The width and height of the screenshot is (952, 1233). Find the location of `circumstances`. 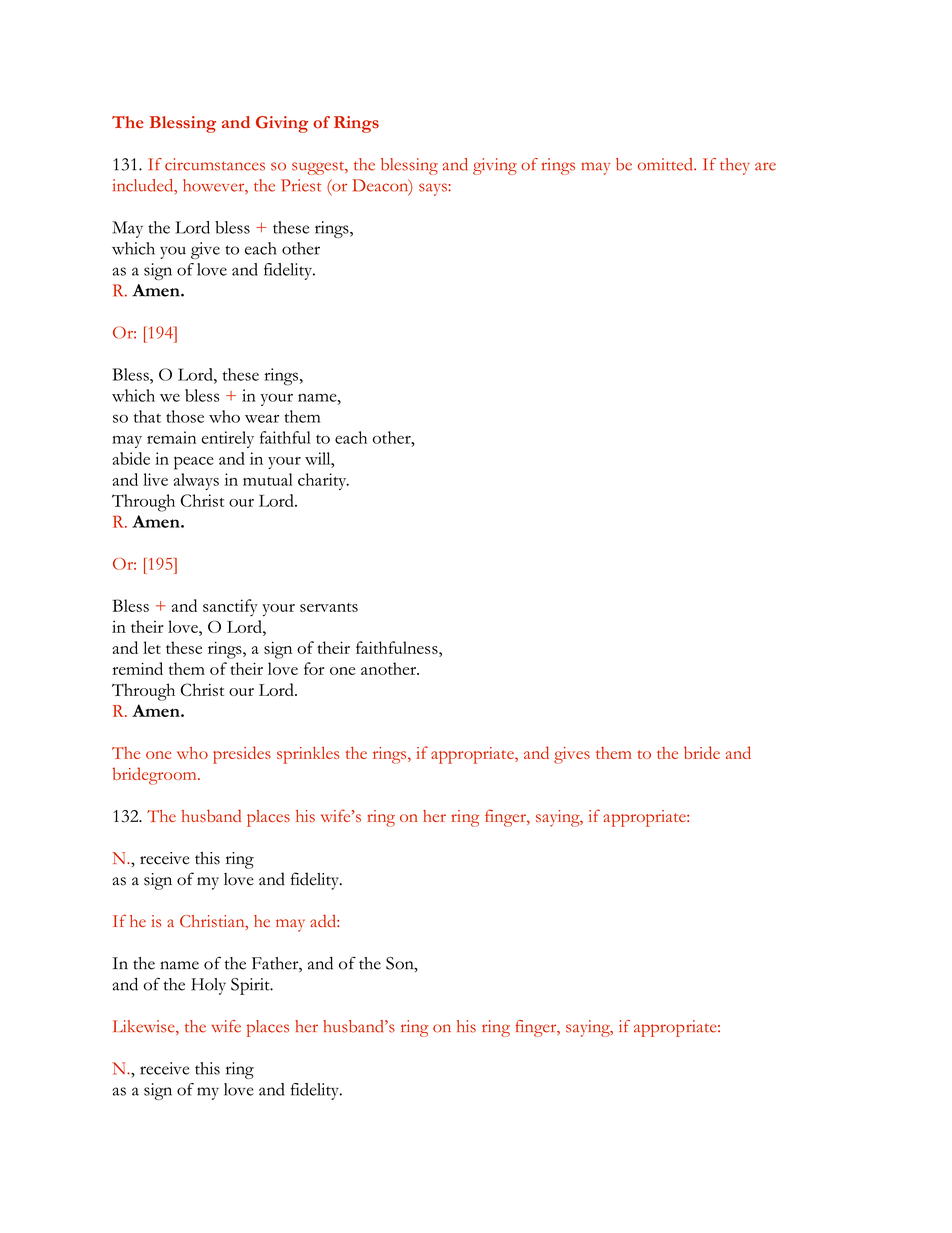

circumstances is located at coordinates (215, 164).
